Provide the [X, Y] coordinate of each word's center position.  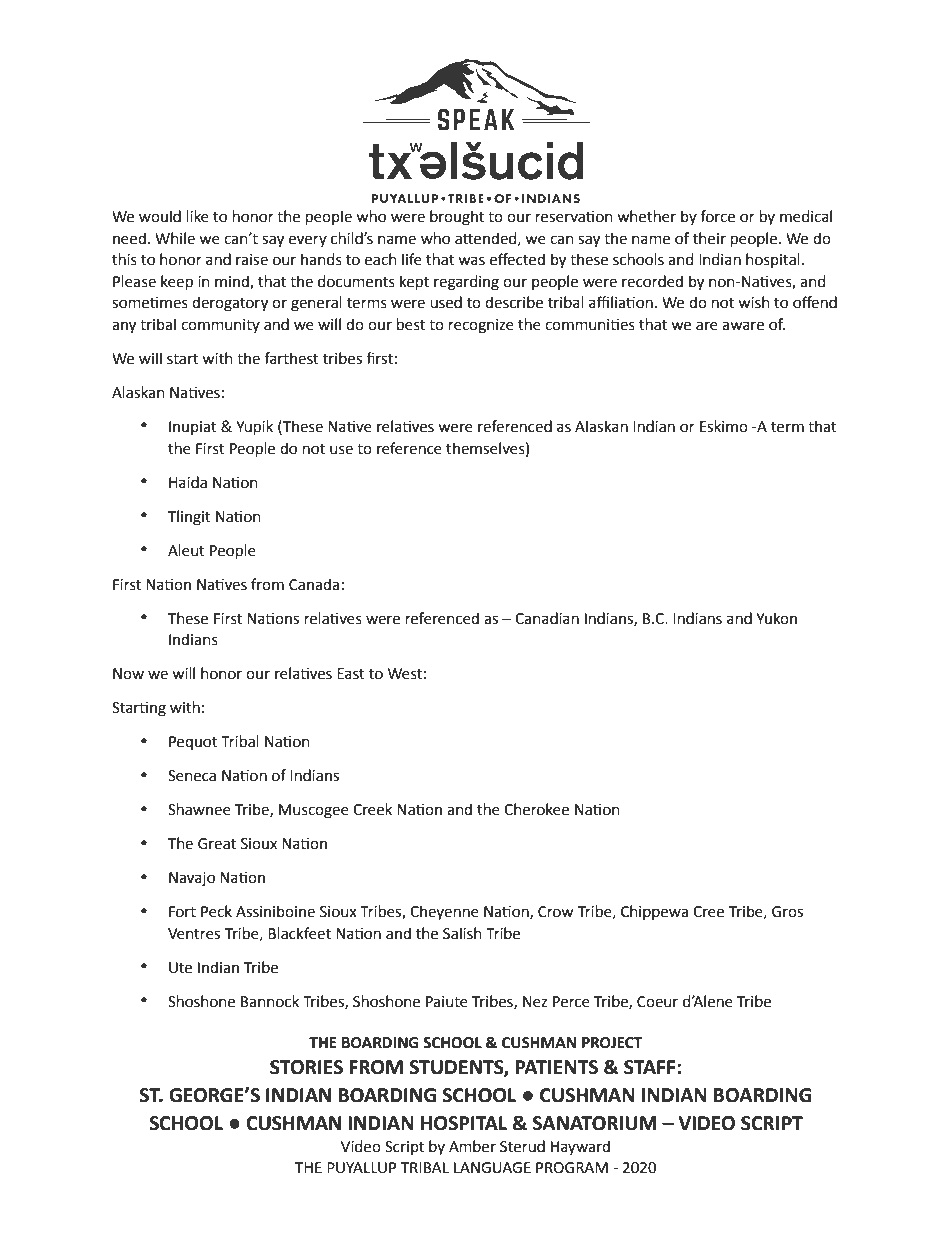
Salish [462, 933]
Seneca [192, 776]
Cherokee [536, 809]
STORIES [306, 1067]
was [471, 261]
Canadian [547, 618]
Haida [188, 482]
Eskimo [724, 426]
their [709, 238]
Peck [216, 911]
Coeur [657, 1002]
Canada [314, 584]
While [175, 238]
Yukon [776, 618]
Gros [787, 912]
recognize [481, 326]
